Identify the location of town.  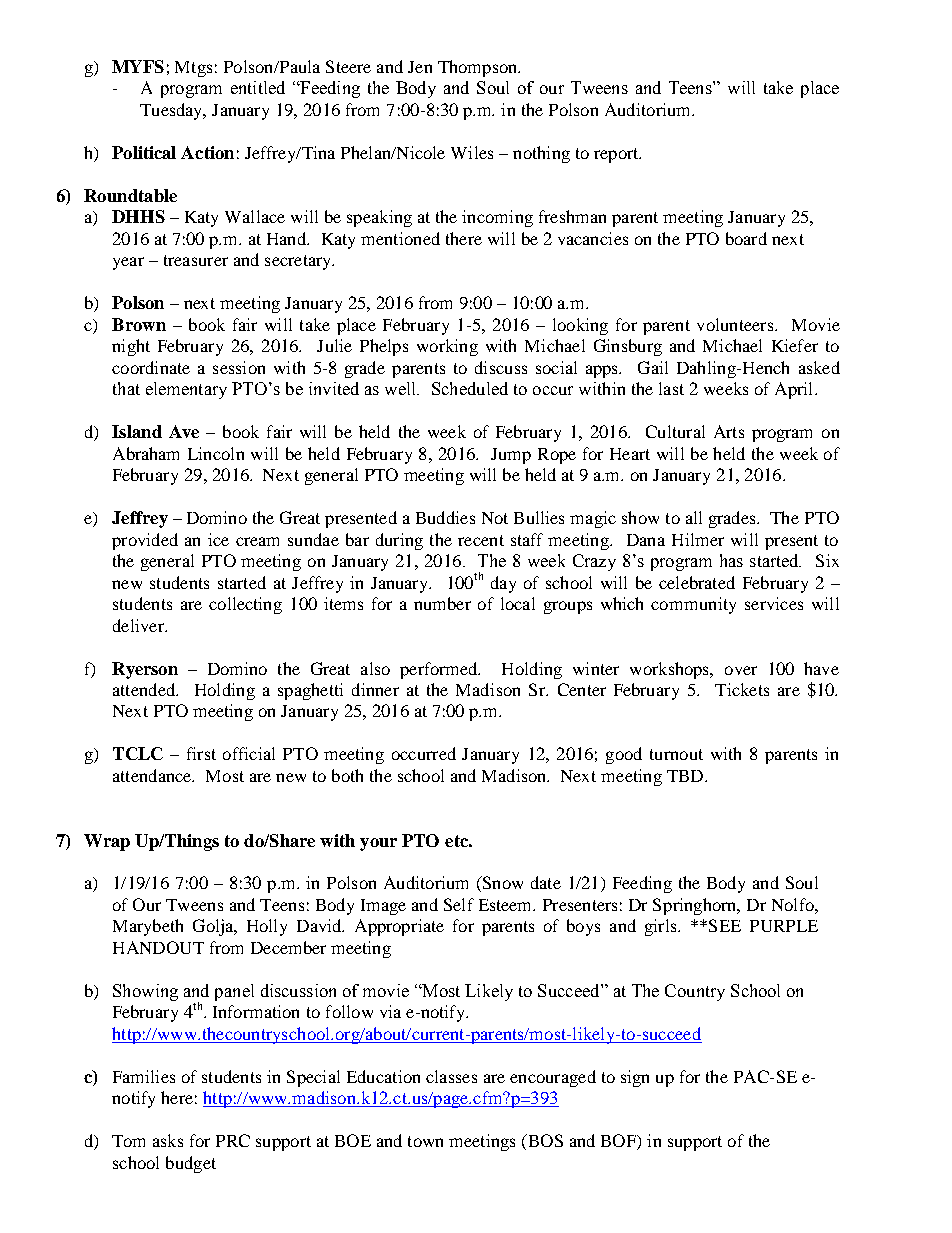
(425, 1141).
